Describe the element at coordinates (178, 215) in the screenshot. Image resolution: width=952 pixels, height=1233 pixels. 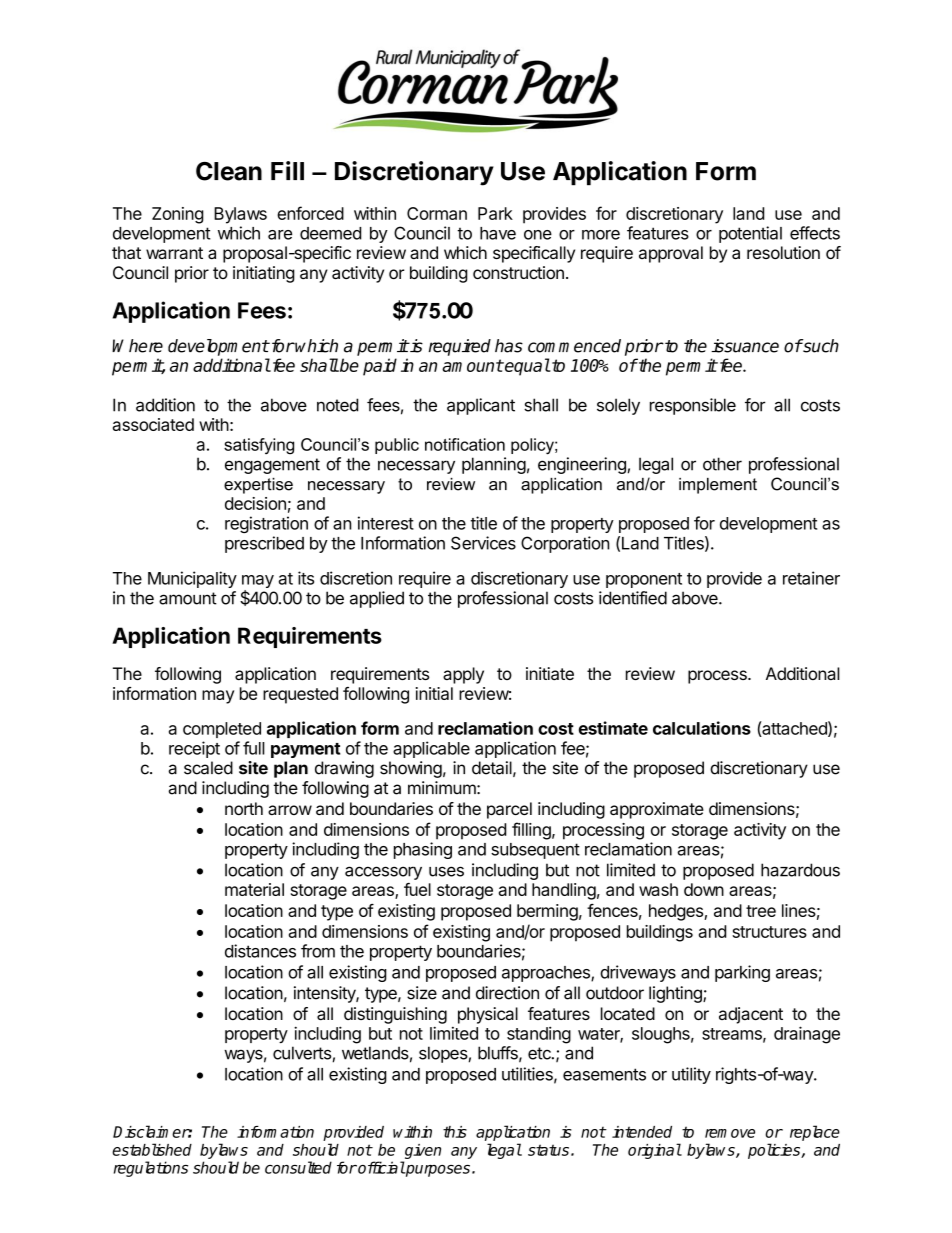
I see `Zoning` at that location.
